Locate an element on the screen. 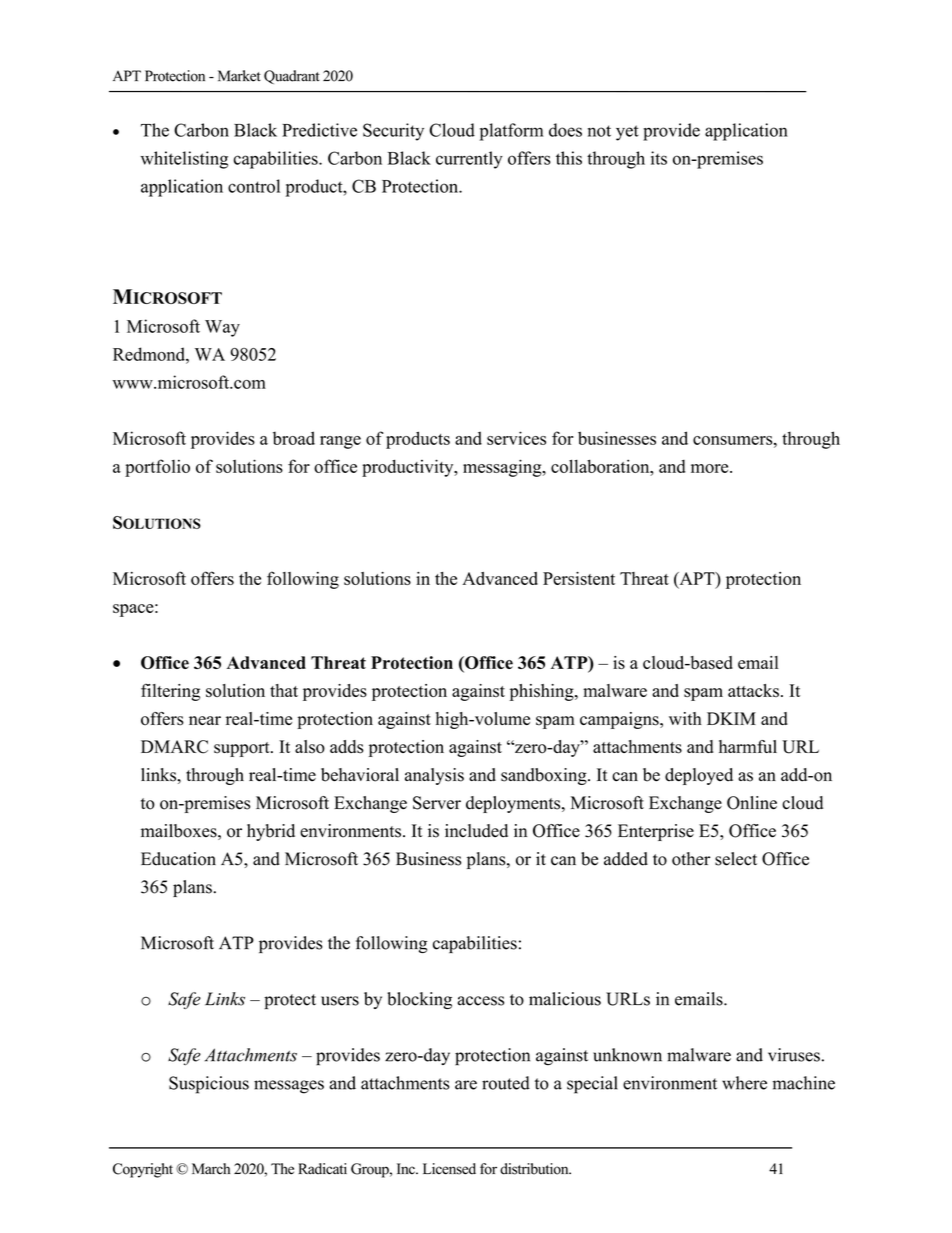 The image size is (952, 1233). platform is located at coordinates (511, 132).
